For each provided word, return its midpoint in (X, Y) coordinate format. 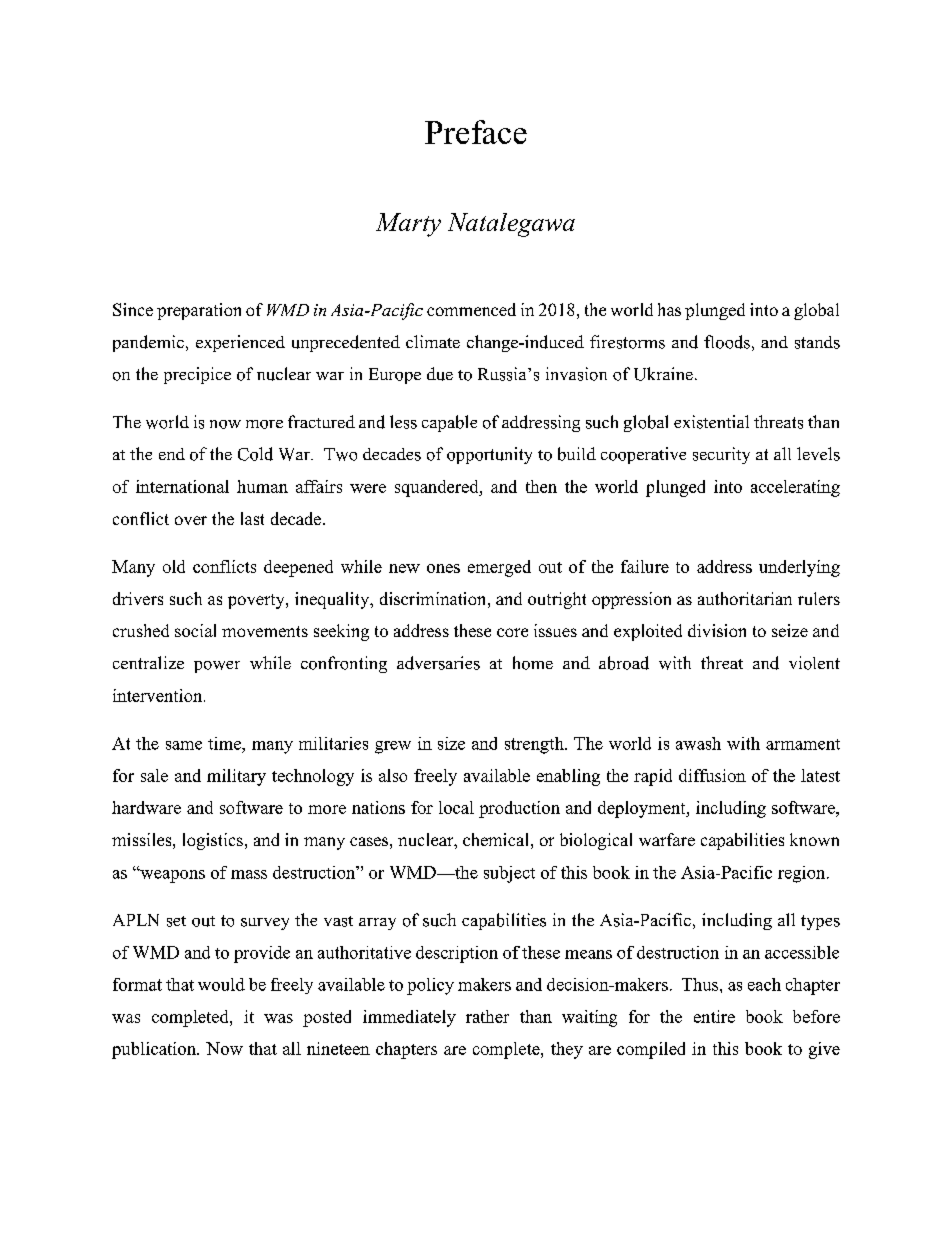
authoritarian (745, 598)
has (669, 309)
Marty (408, 225)
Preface (476, 132)
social (195, 630)
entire (714, 1016)
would (221, 984)
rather (487, 1016)
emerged (499, 568)
